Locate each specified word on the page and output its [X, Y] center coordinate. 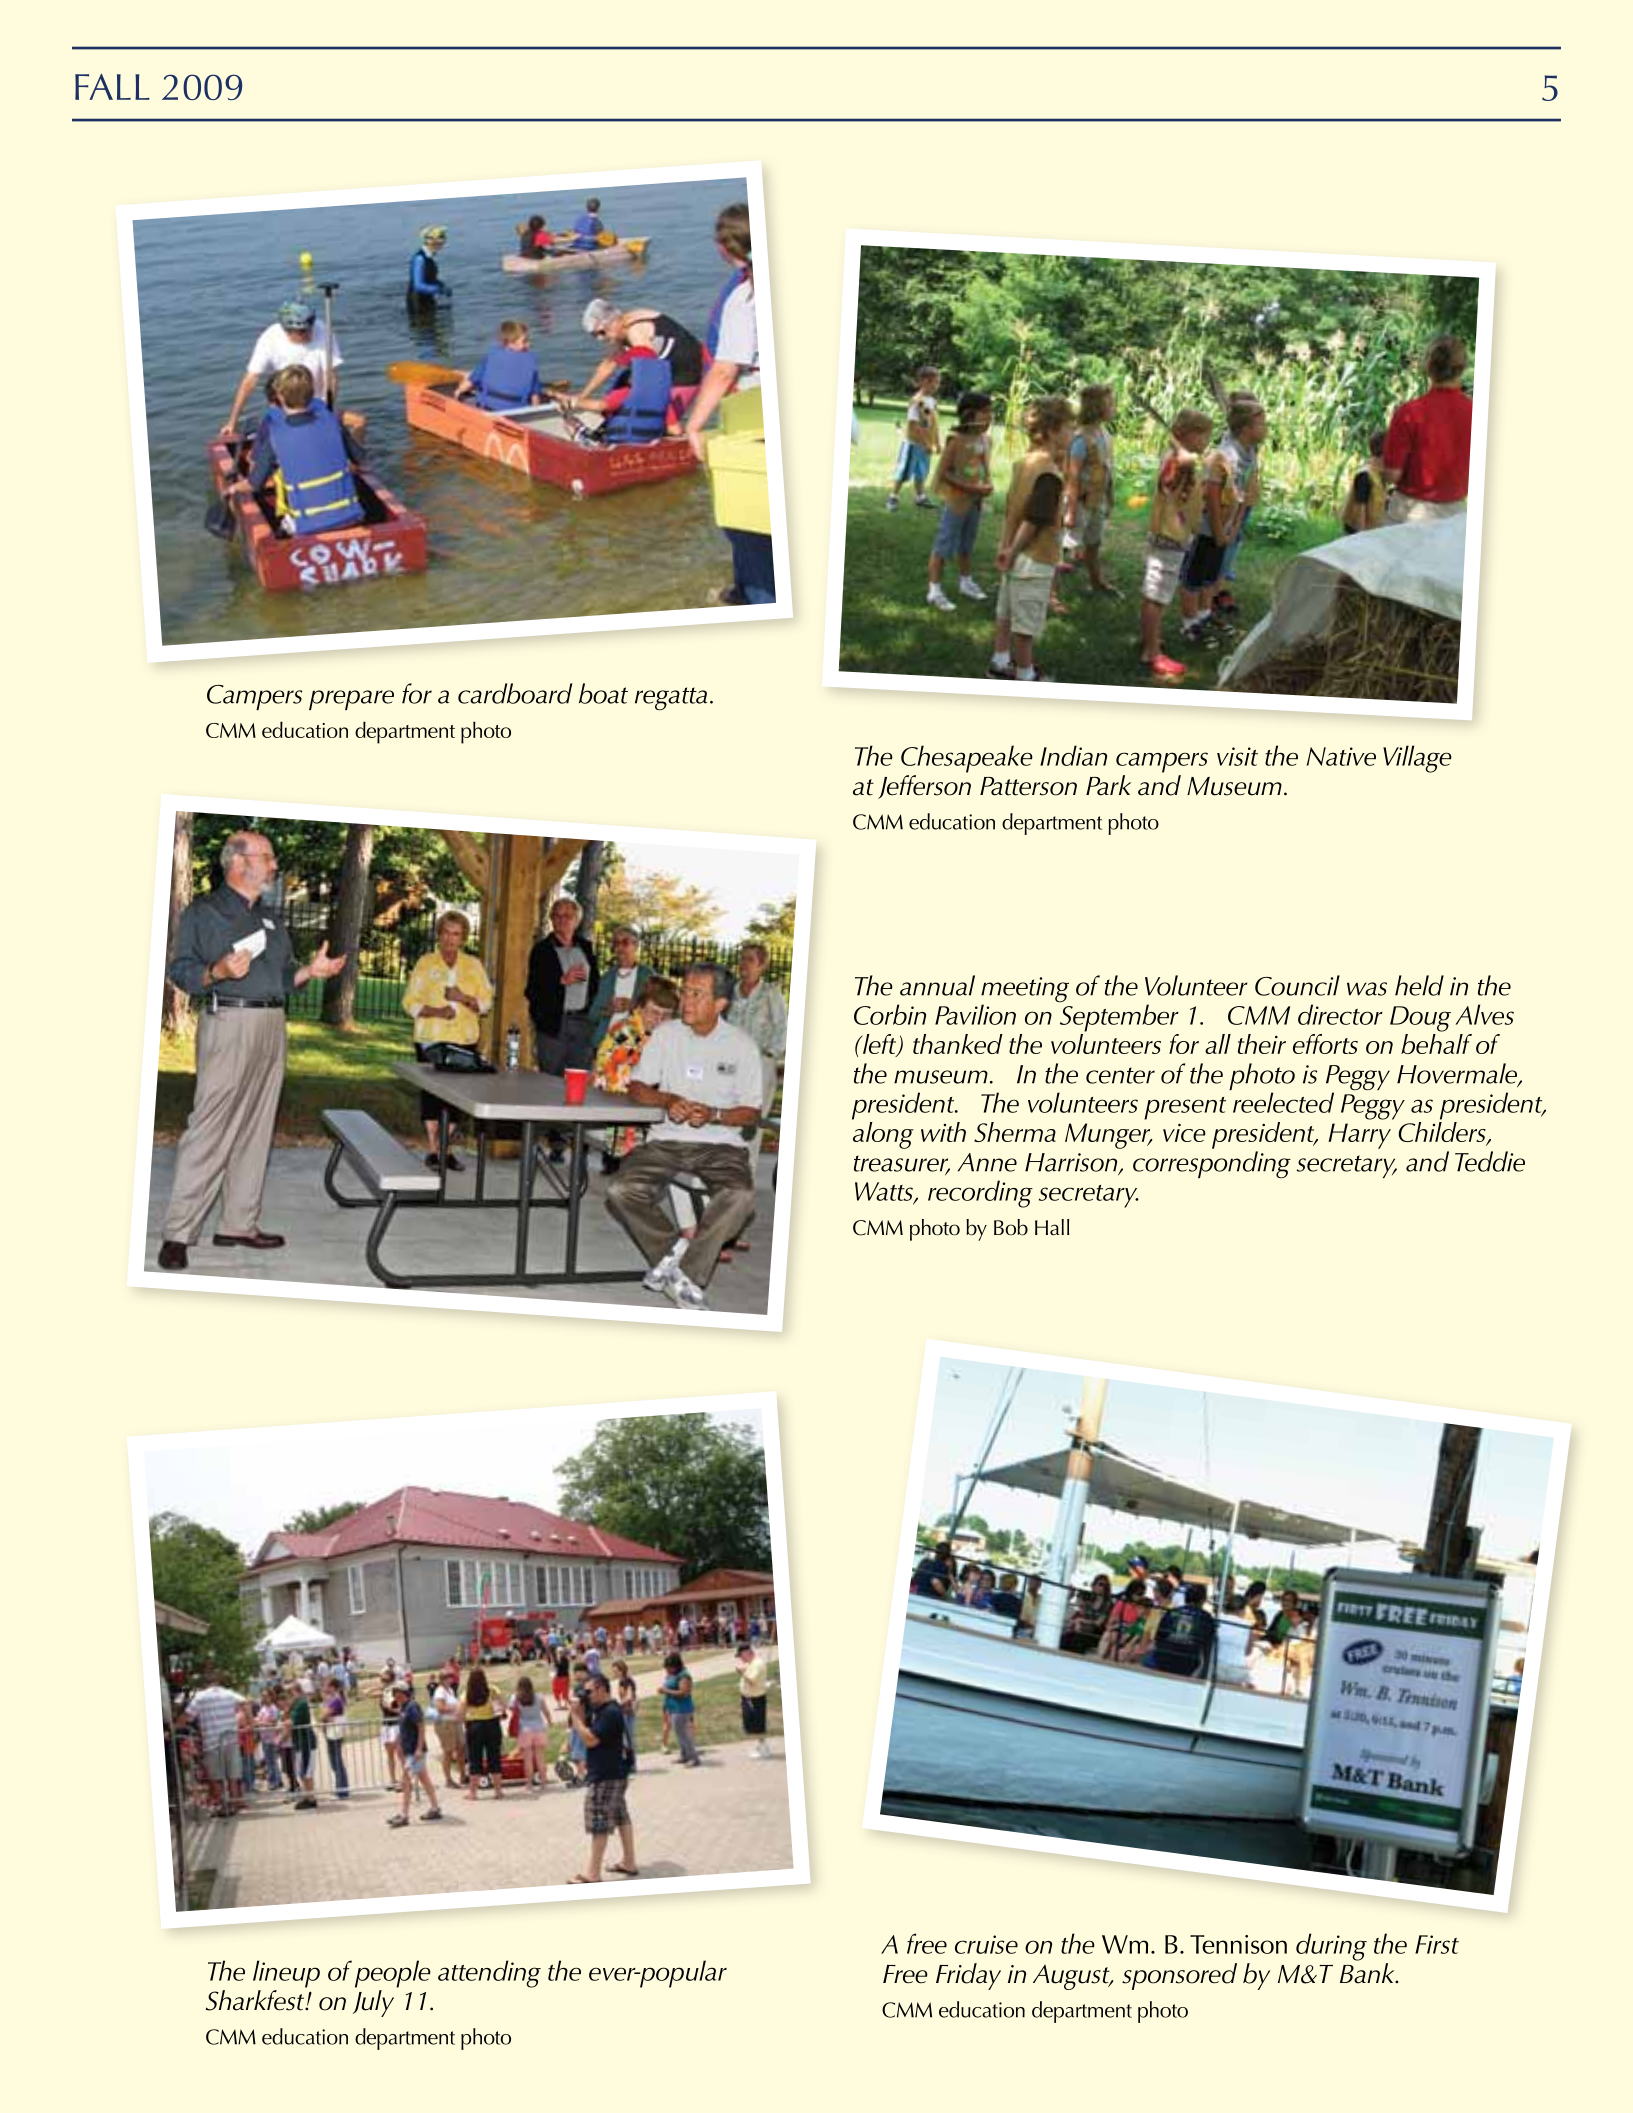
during [1331, 1947]
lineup [286, 1974]
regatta [671, 699]
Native [1341, 756]
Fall [112, 87]
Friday [968, 1976]
